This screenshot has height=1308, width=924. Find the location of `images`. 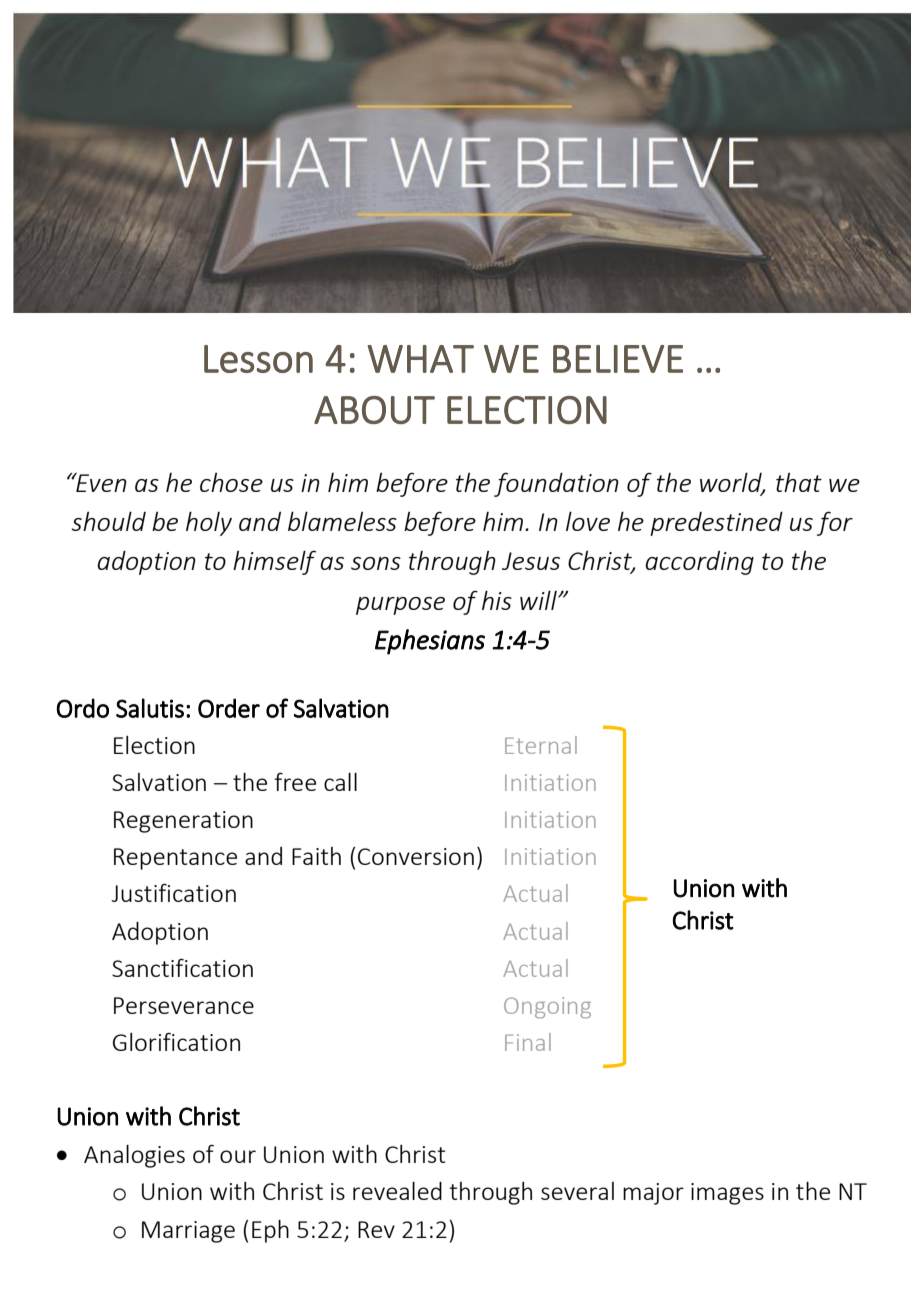

images is located at coordinates (727, 1194).
